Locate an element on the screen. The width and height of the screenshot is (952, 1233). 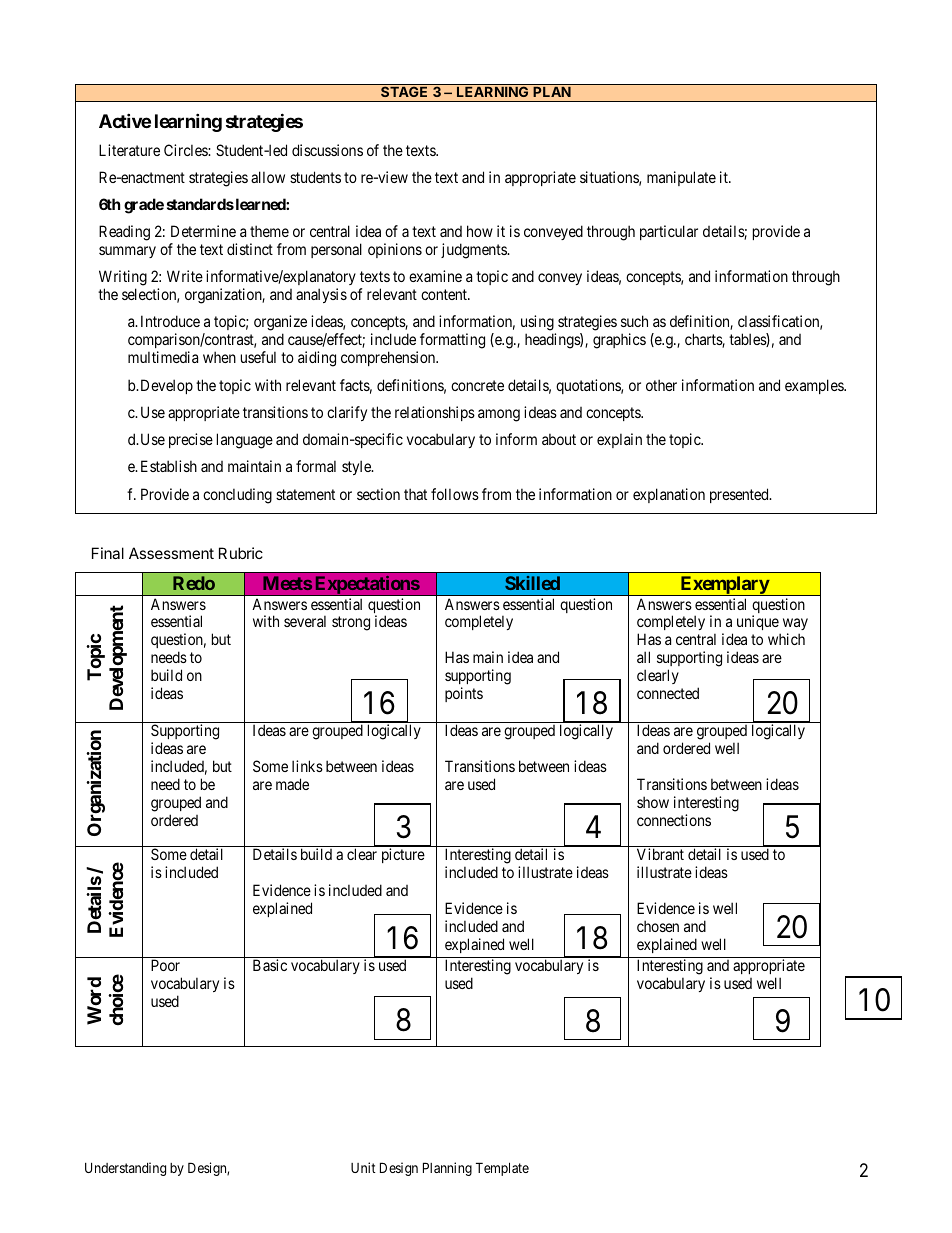
Understanding is located at coordinates (125, 1169).
